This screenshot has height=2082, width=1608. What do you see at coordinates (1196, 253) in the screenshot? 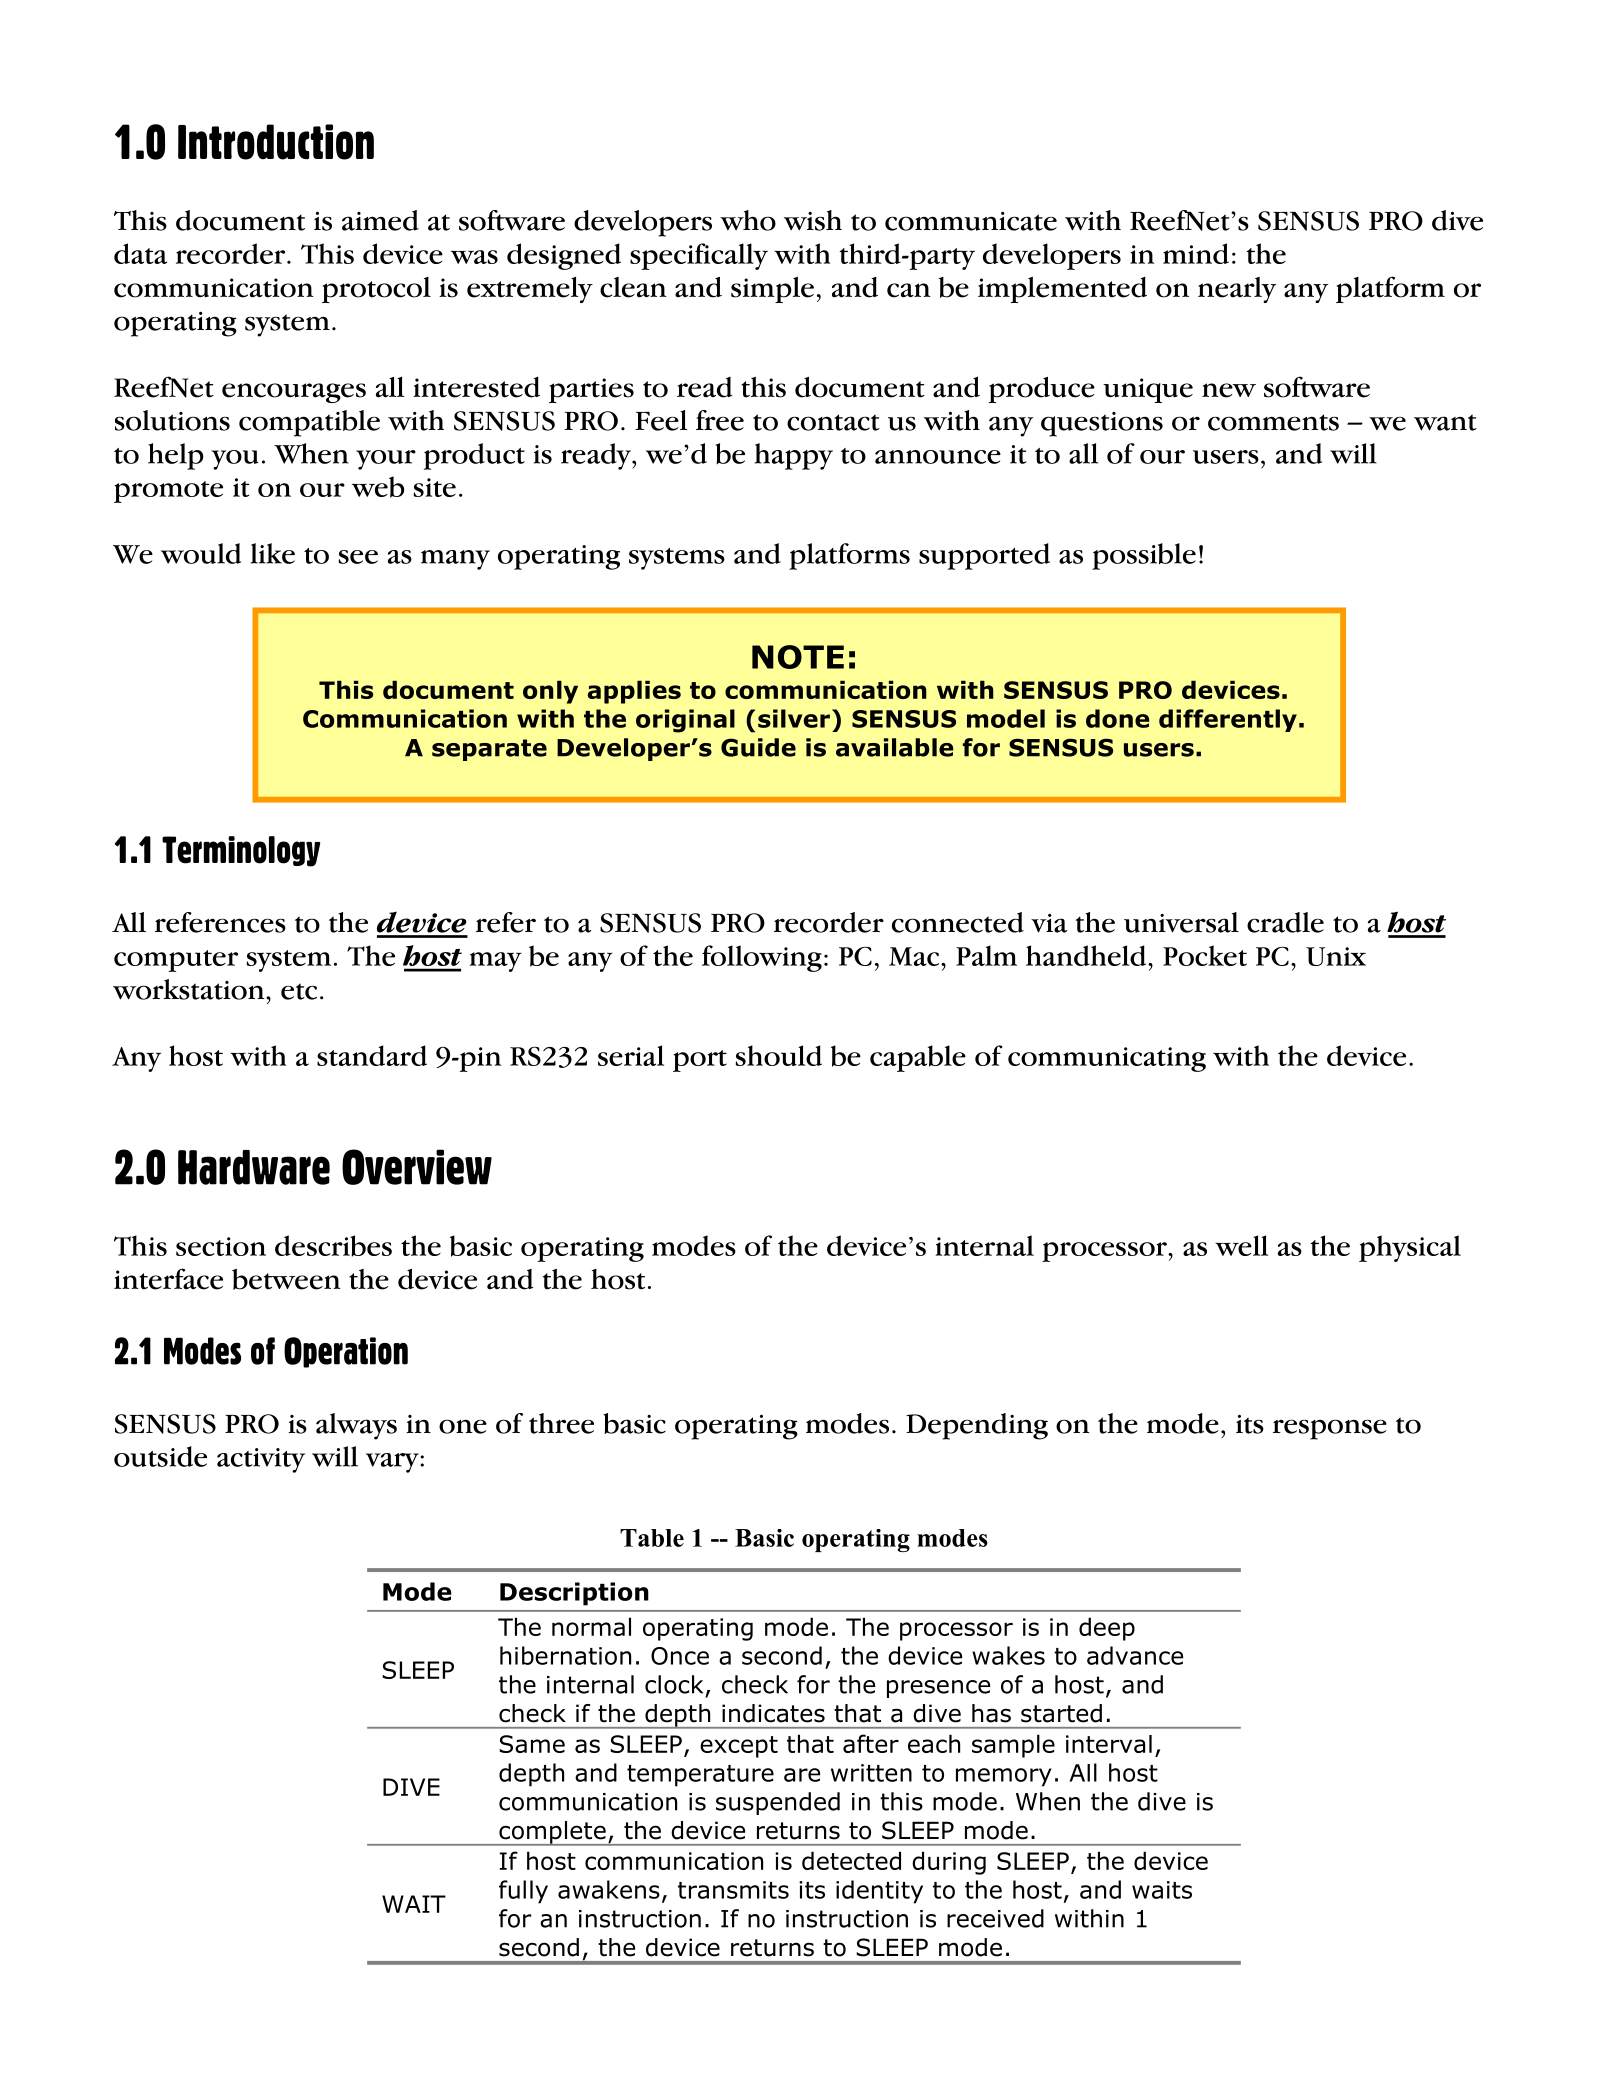
I see `mind` at bounding box center [1196, 253].
